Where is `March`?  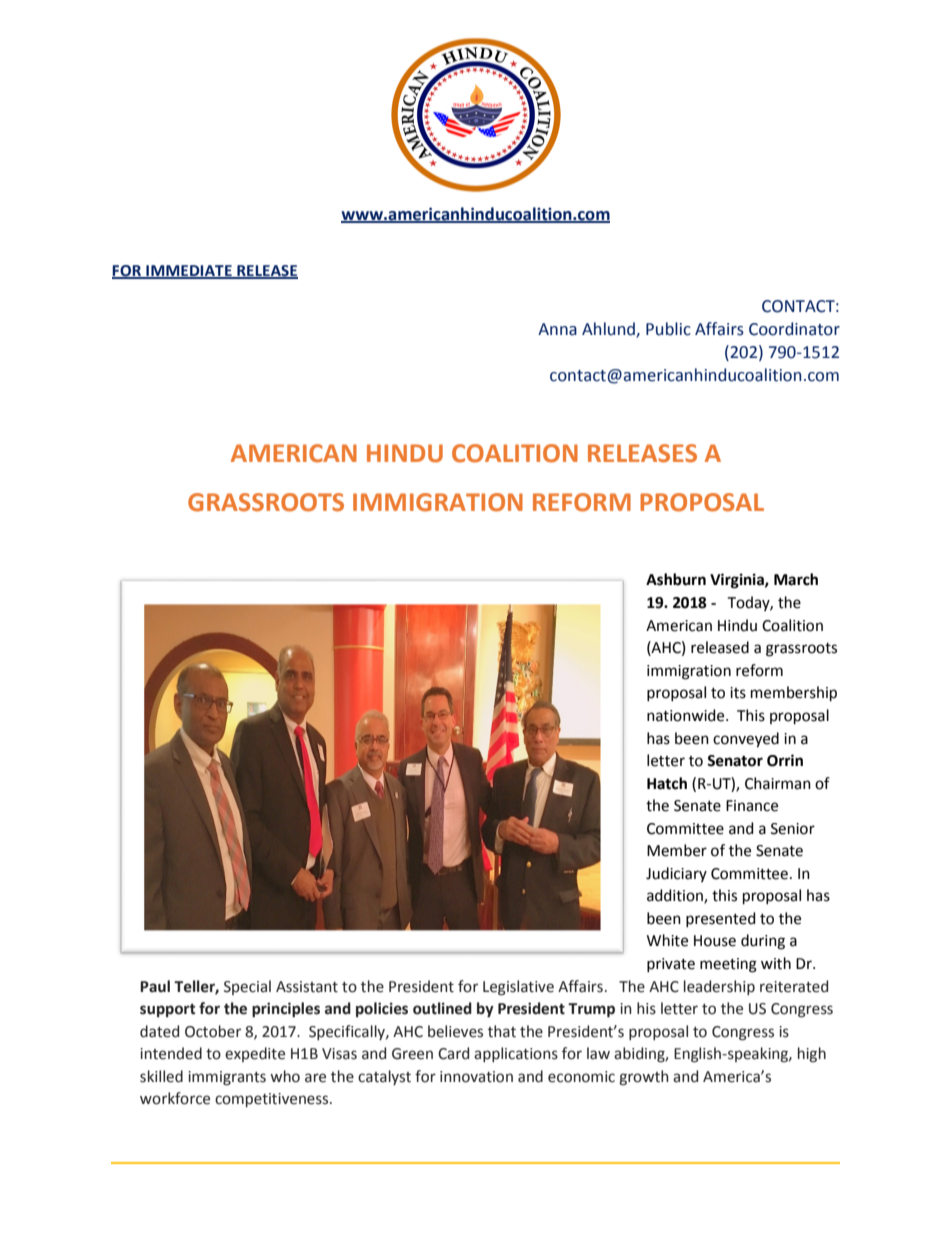 March is located at coordinates (796, 579).
